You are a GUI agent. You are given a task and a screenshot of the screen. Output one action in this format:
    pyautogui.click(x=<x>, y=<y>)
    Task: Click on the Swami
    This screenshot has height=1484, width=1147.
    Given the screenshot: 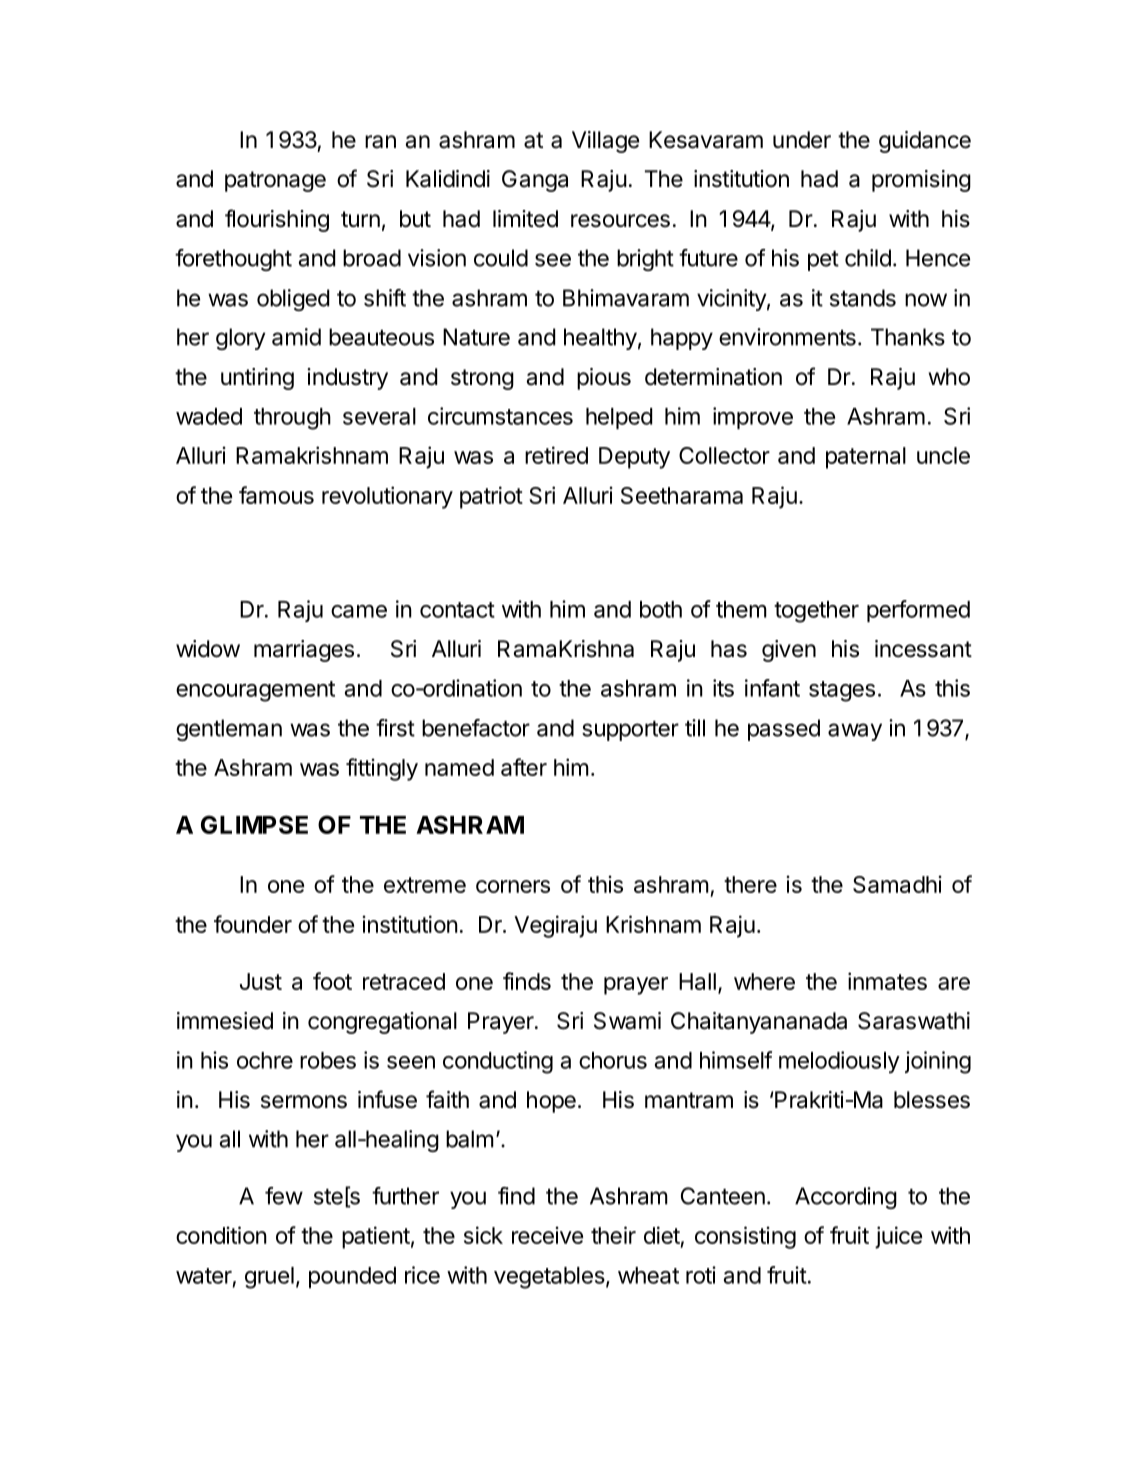 What is the action you would take?
    pyautogui.click(x=627, y=1021)
